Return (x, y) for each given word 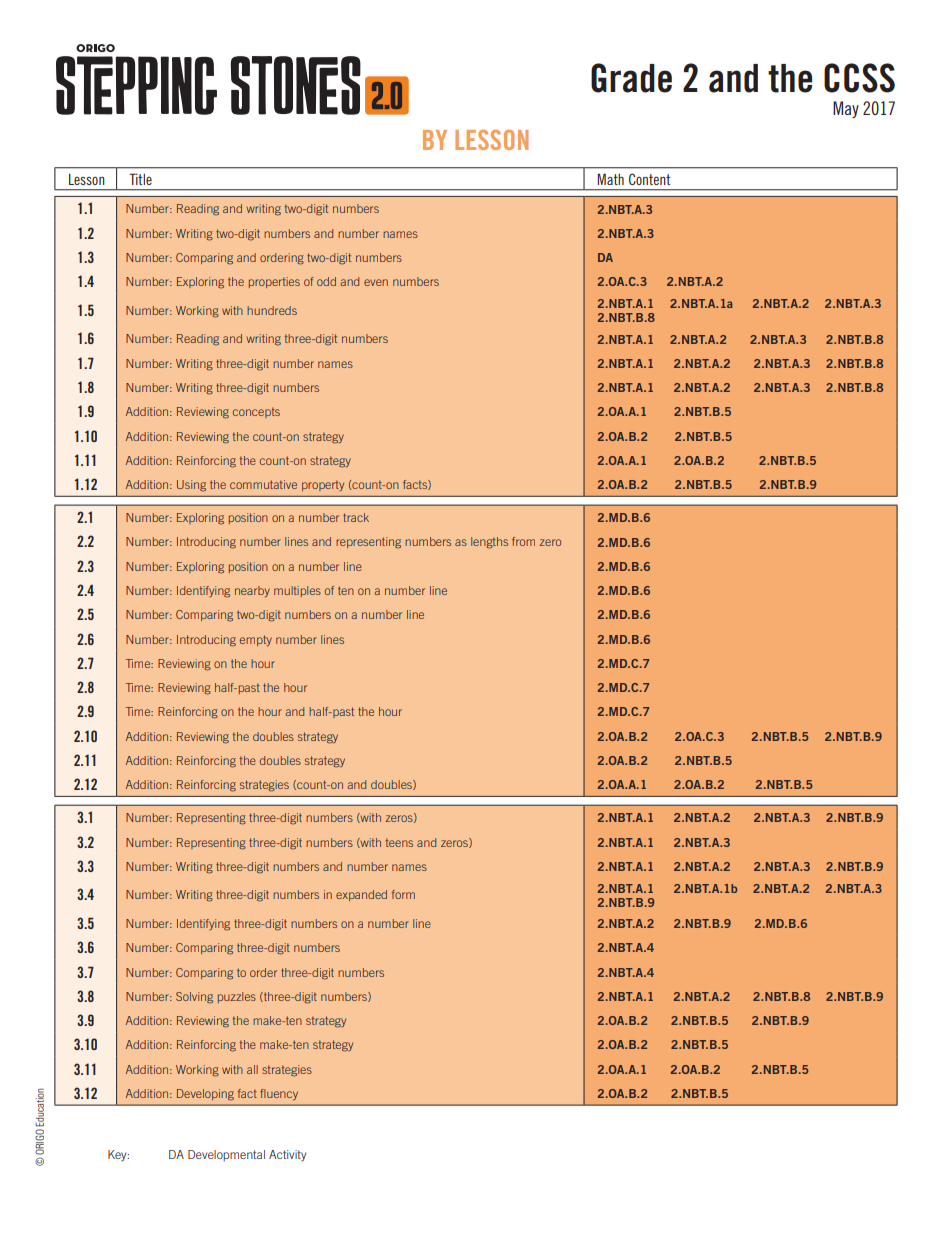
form (403, 894)
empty (256, 640)
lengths (489, 543)
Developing (205, 1095)
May (846, 109)
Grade (631, 78)
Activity (287, 1156)
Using (191, 486)
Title (140, 179)
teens (399, 842)
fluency (279, 1094)
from (523, 541)
